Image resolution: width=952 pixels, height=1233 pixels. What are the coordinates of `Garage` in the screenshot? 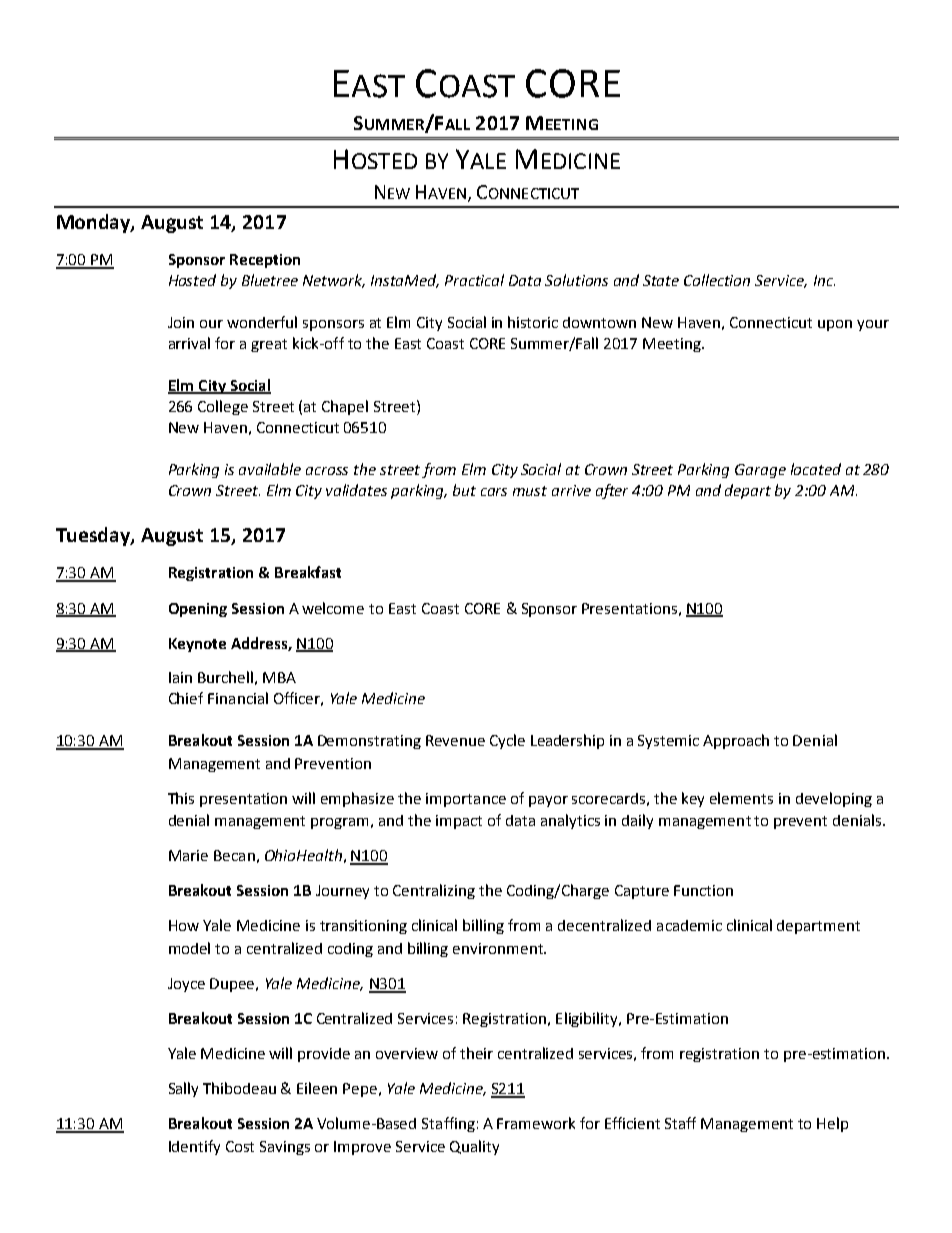 It's located at (760, 471).
